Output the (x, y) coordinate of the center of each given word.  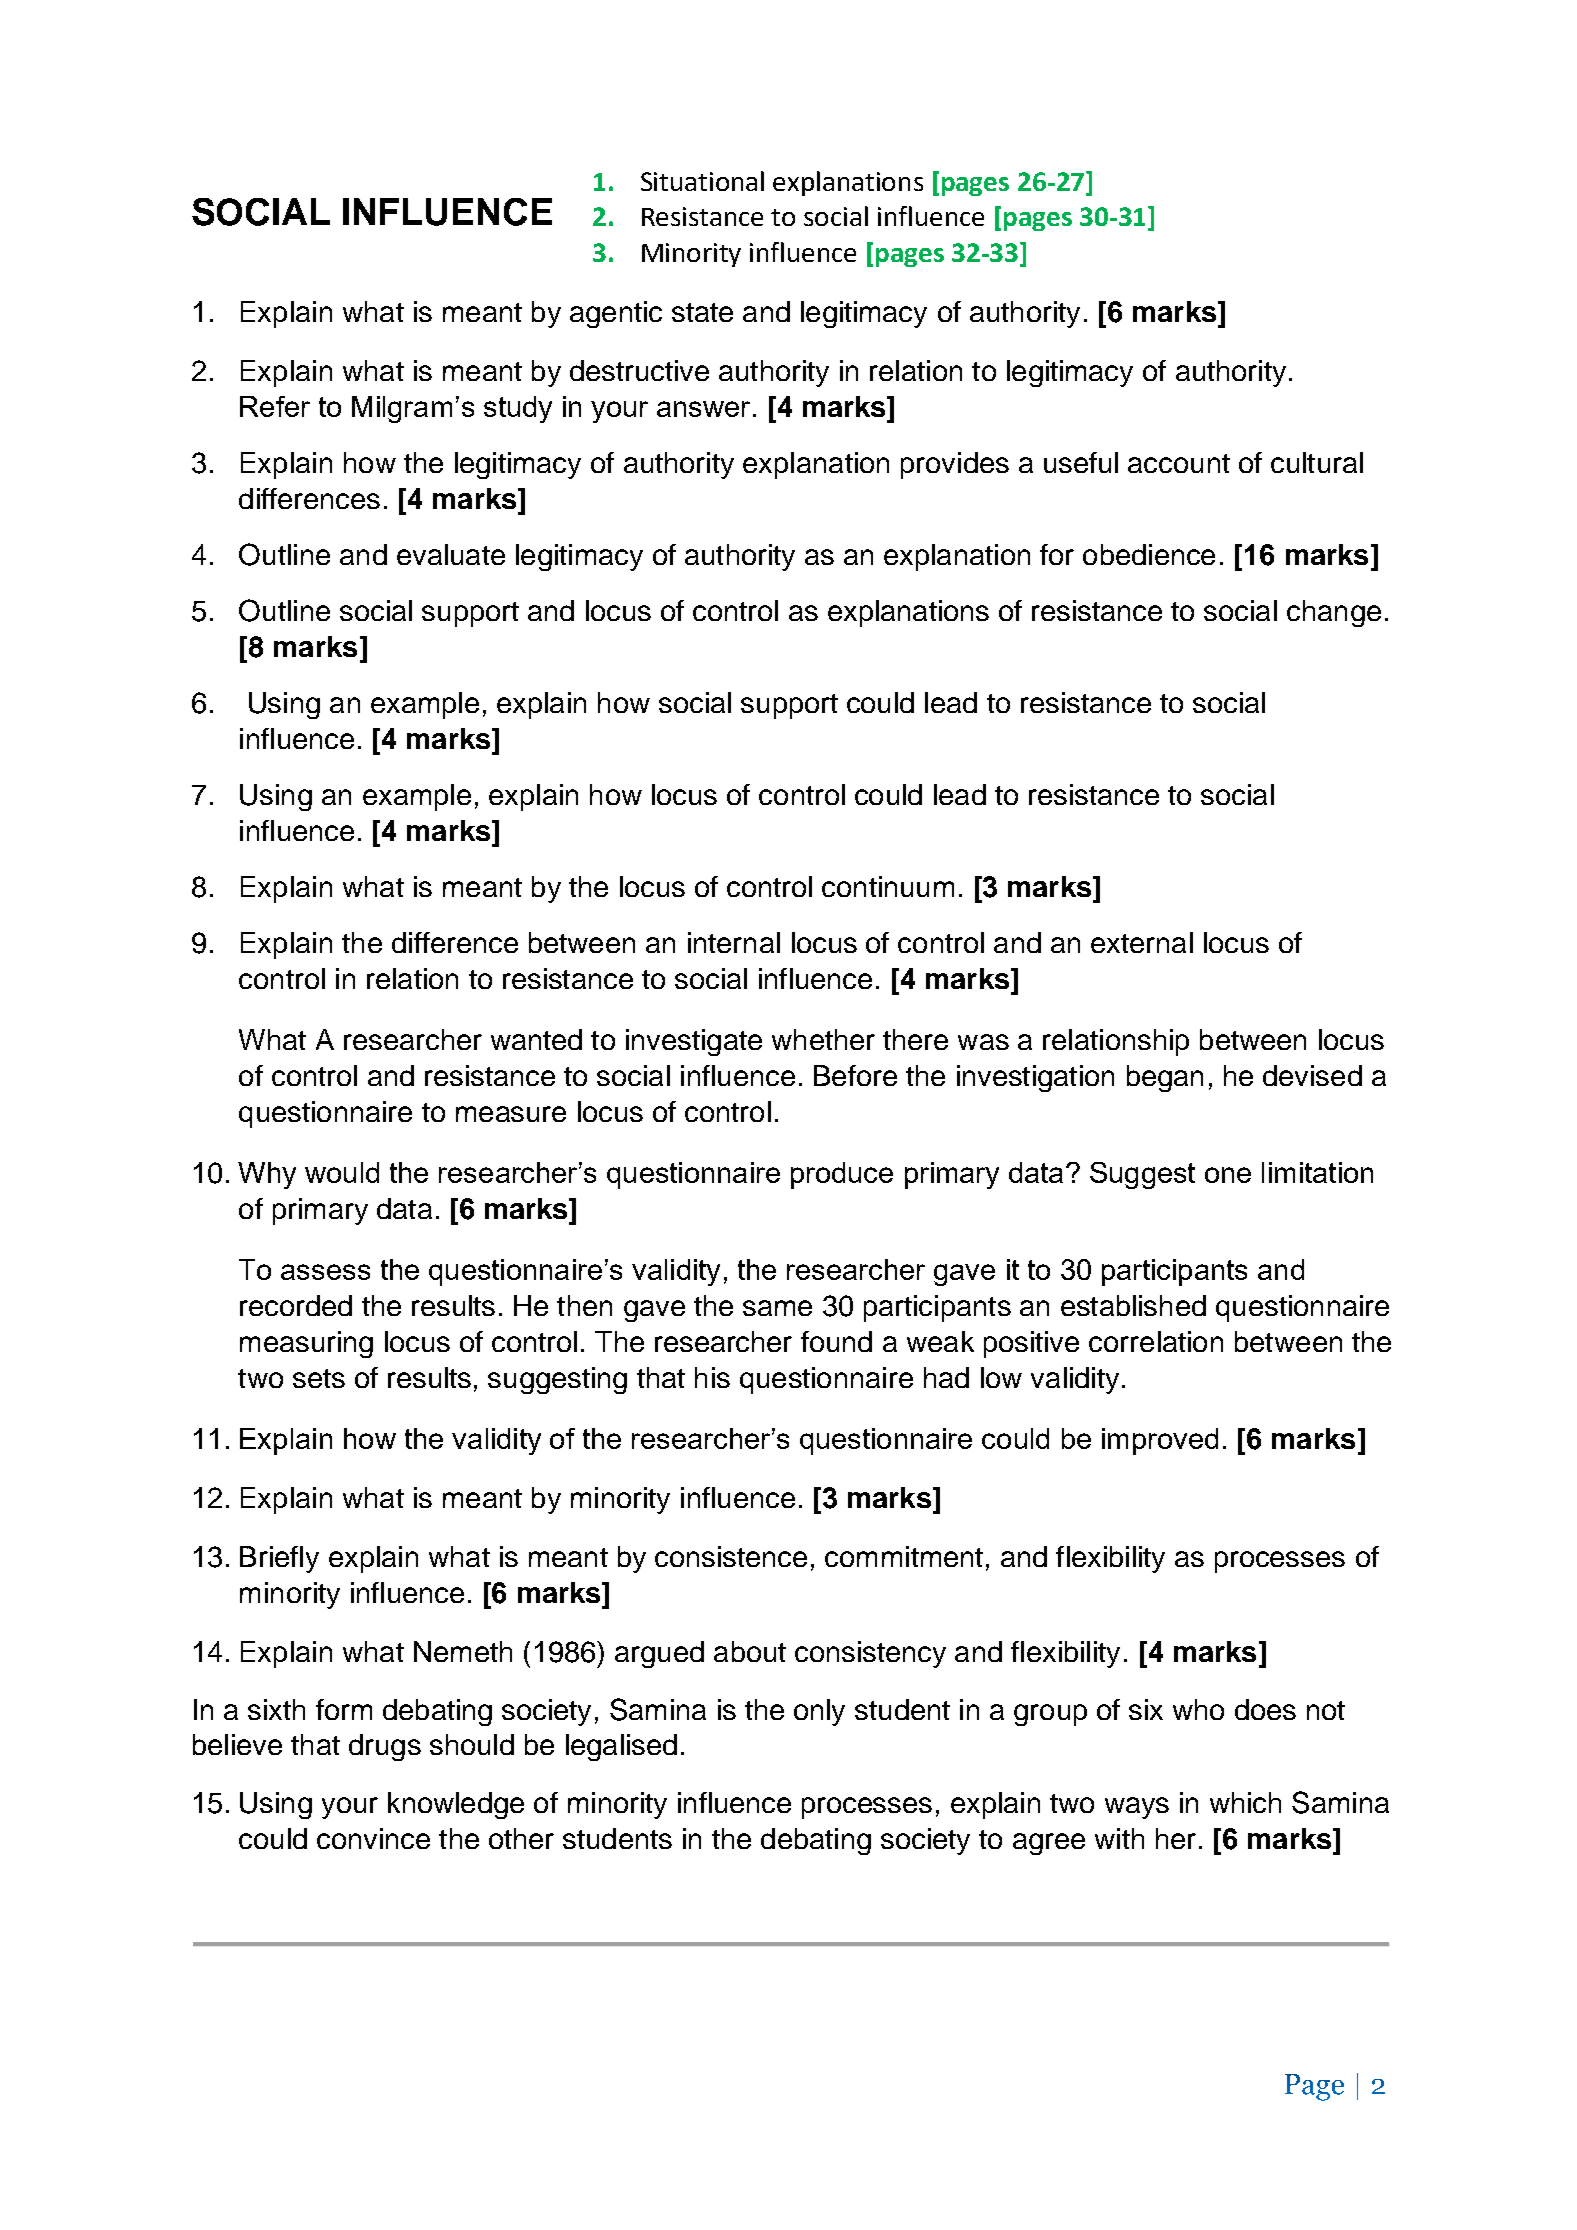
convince (373, 1838)
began (1165, 1078)
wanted (536, 1039)
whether (823, 1039)
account (1179, 463)
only (819, 1712)
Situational (702, 181)
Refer (275, 406)
